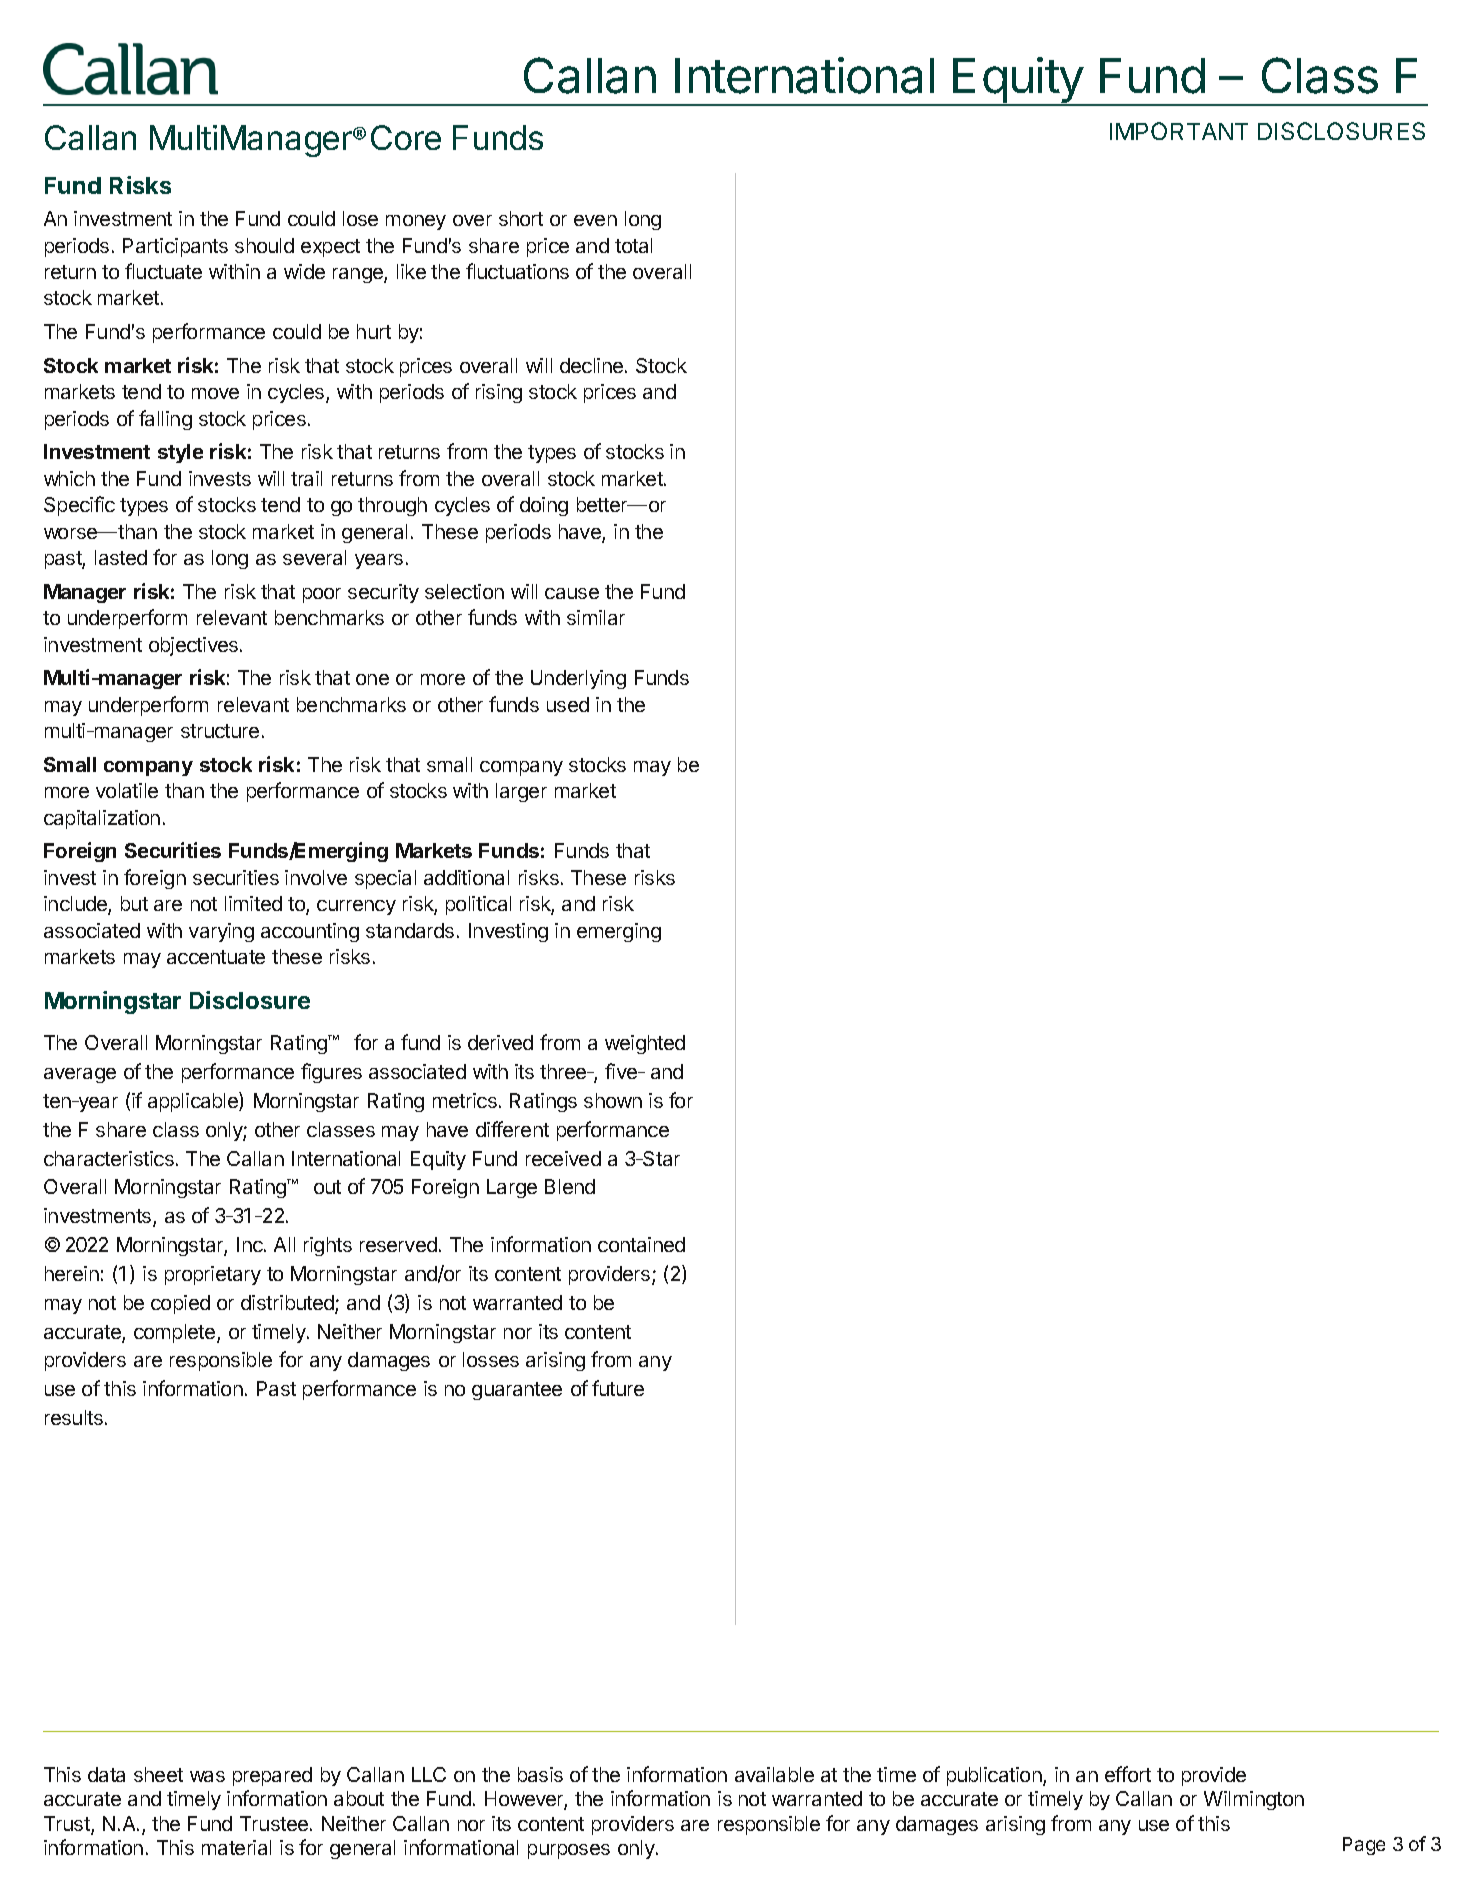  Describe the element at coordinates (645, 1044) in the page. I see `weighted` at that location.
